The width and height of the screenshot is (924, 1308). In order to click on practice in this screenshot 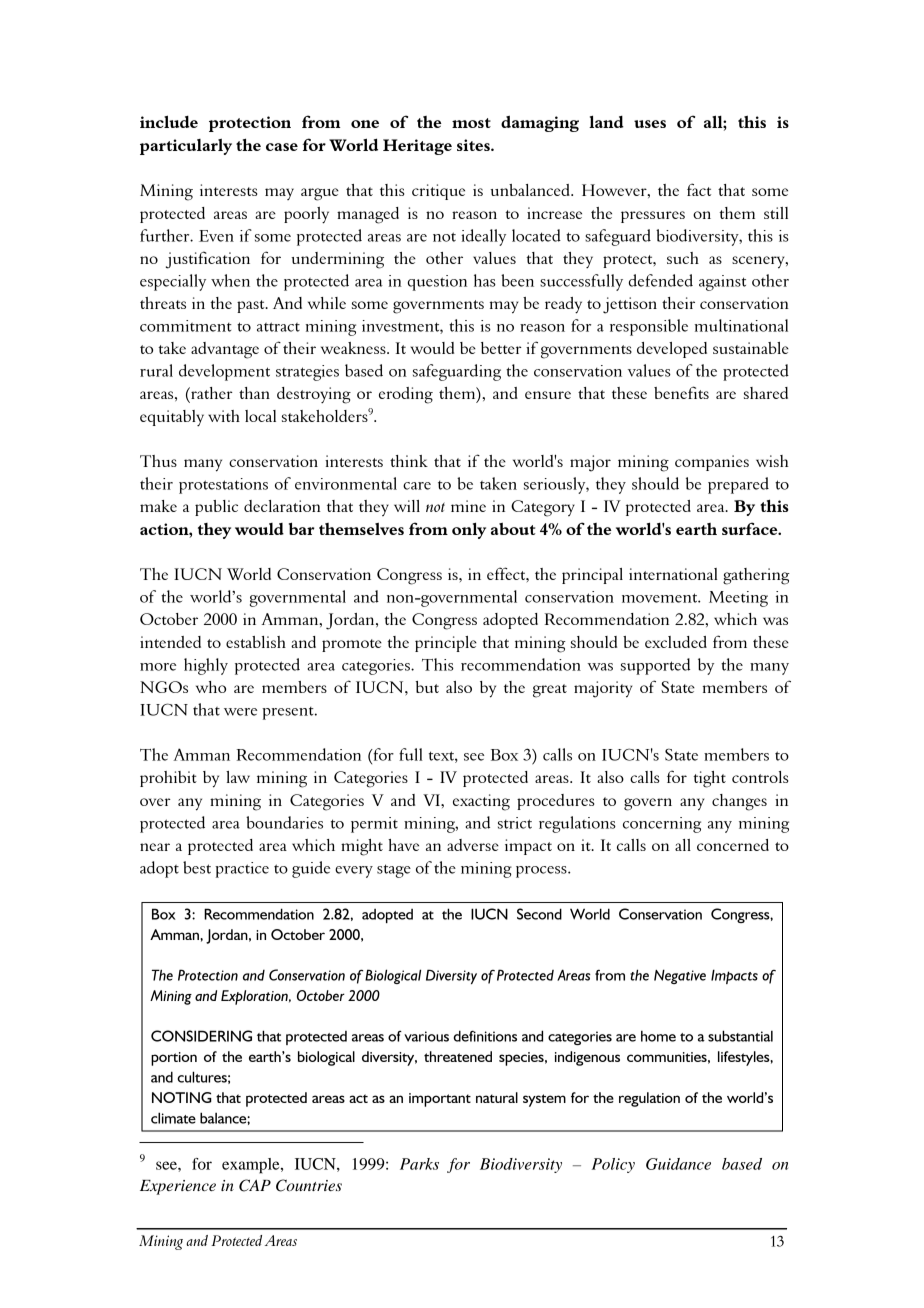, I will do `click(242, 870)`.
